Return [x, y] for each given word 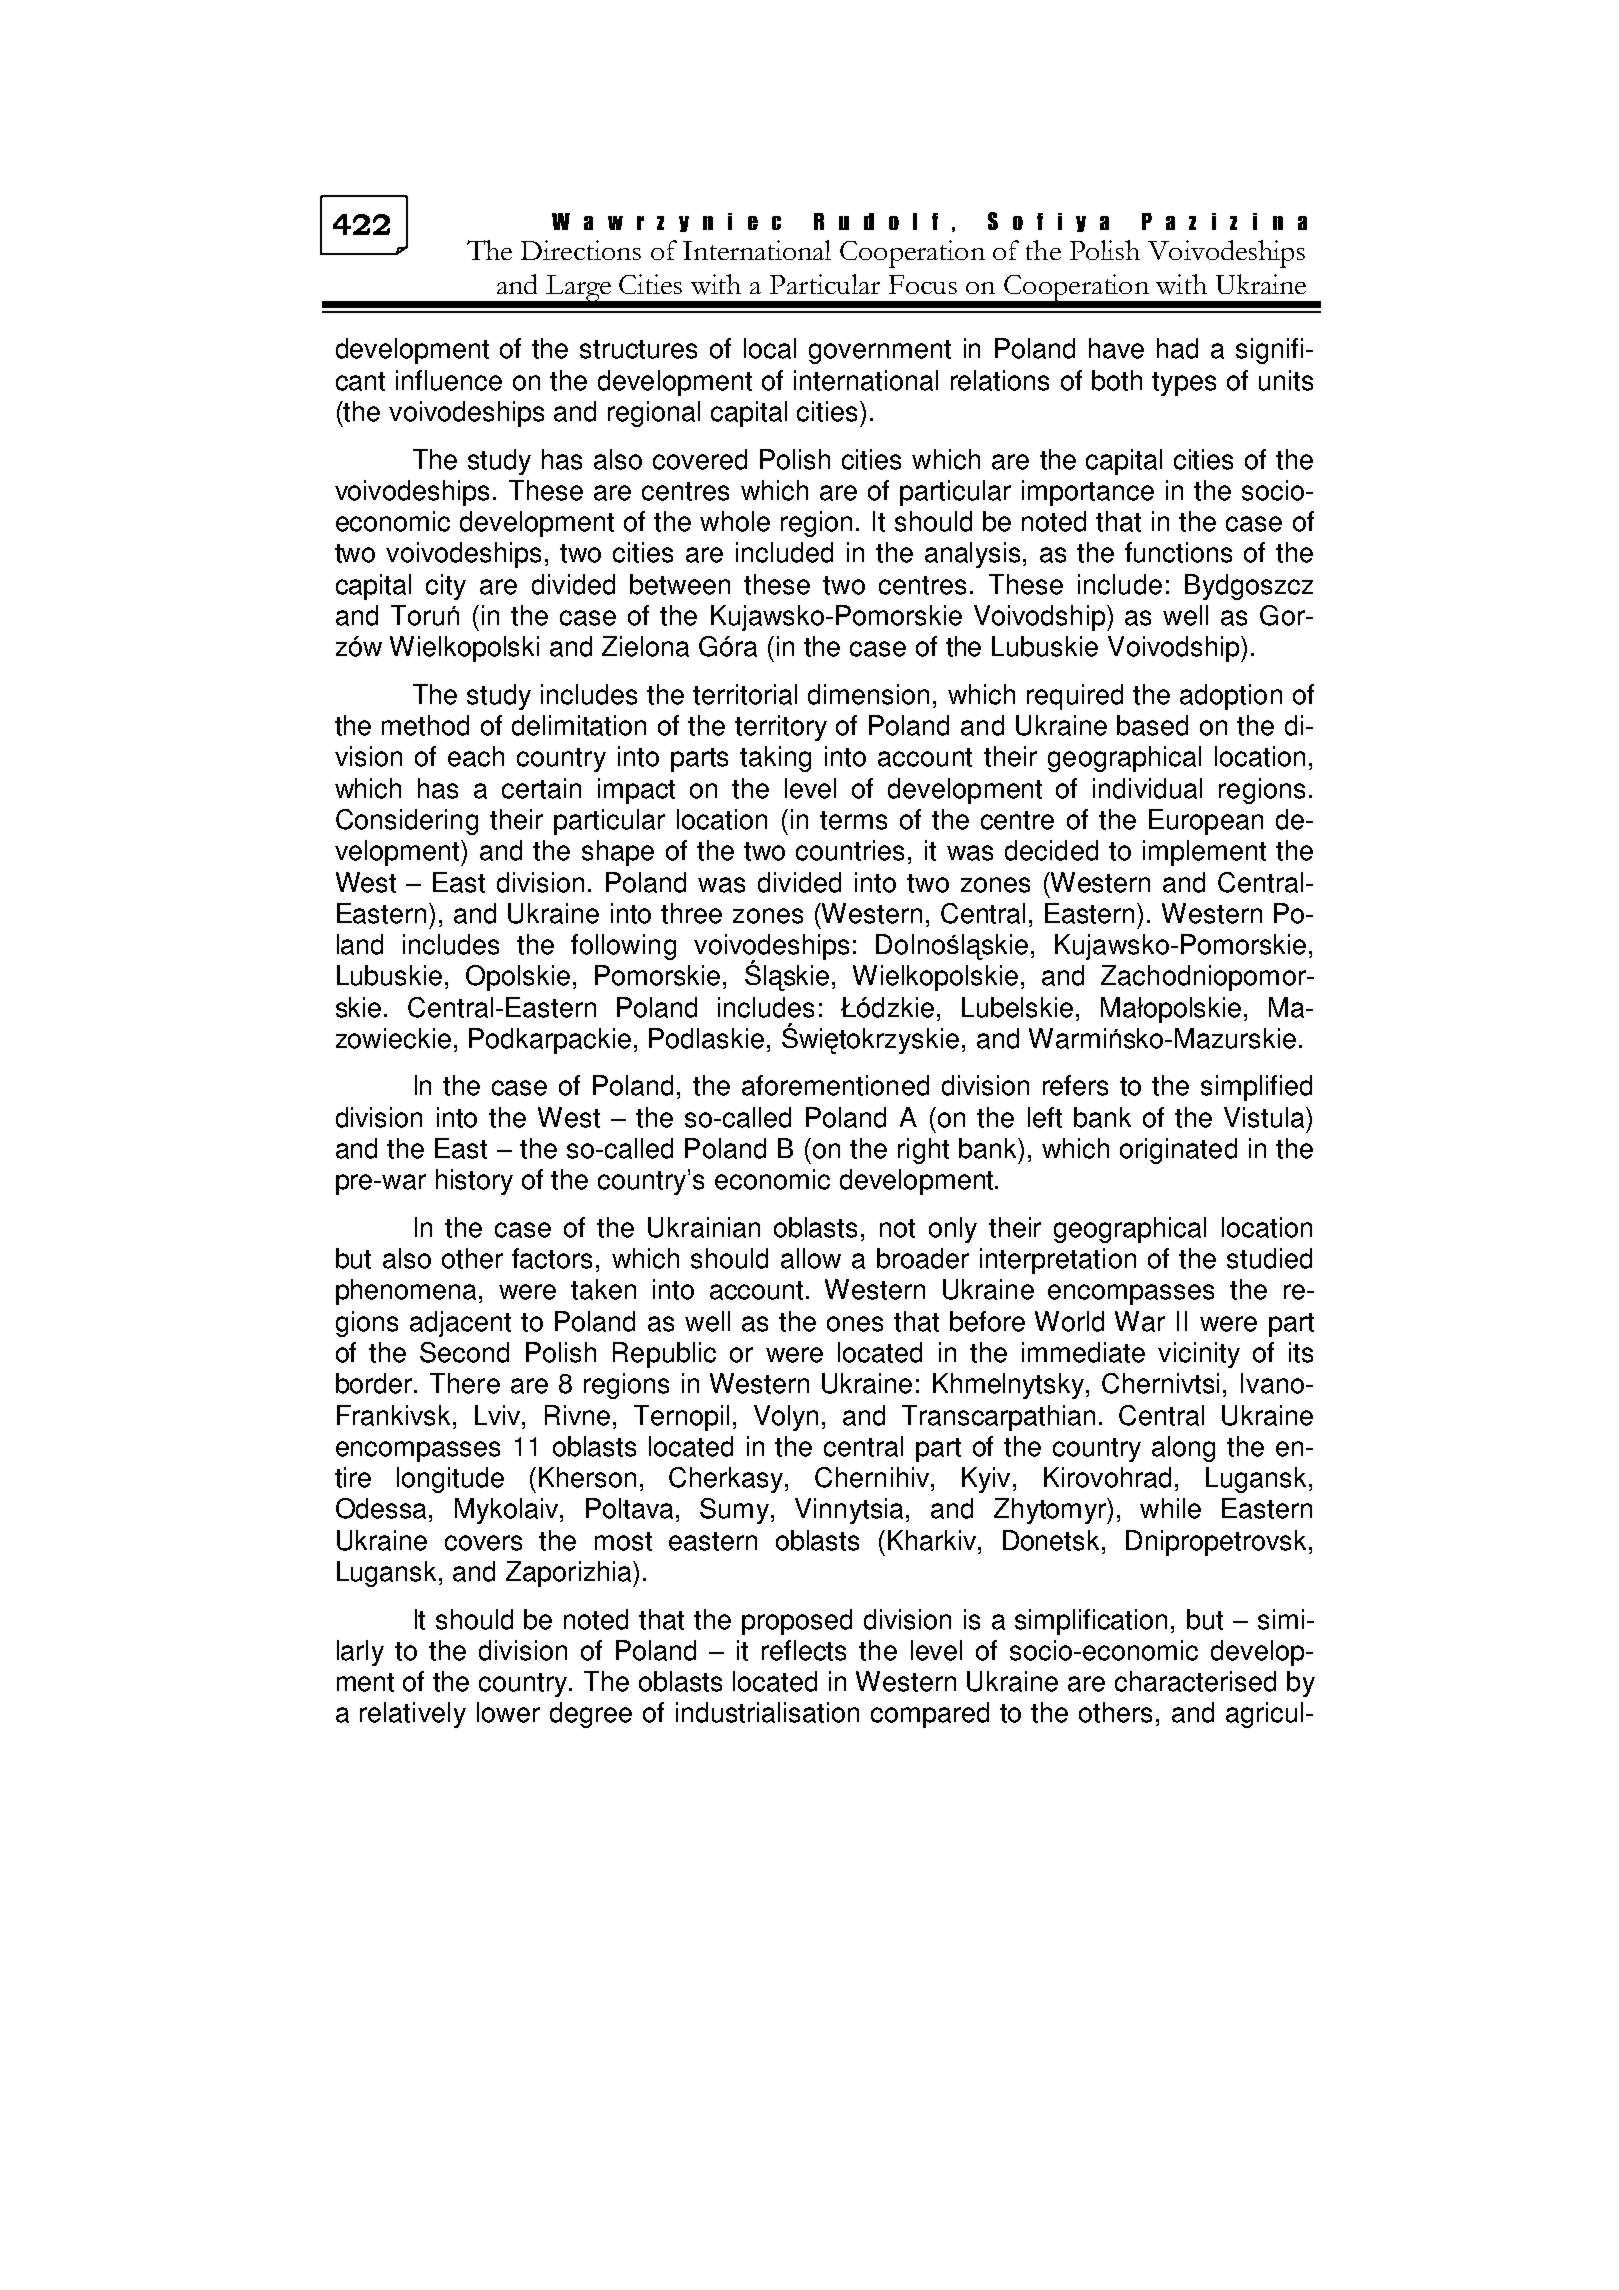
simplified [1256, 1088]
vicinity [1199, 1355]
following [623, 947]
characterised [1195, 1681]
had [1177, 348]
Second [464, 1352]
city [446, 587]
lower [508, 1712]
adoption [1231, 697]
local [770, 348]
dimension [868, 694]
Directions [581, 250]
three [691, 913]
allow [811, 1258]
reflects [804, 1650]
